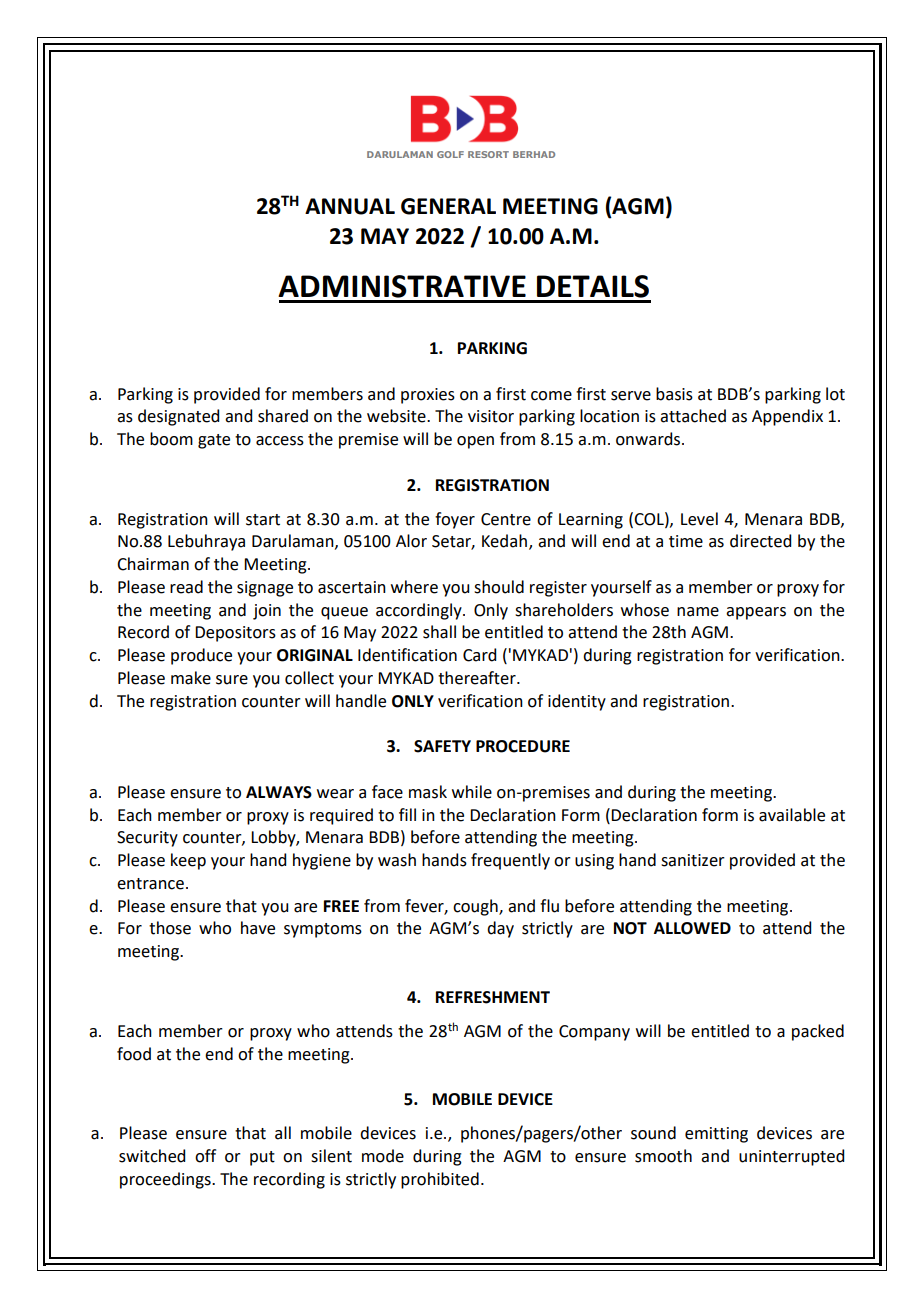 This image has height=1308, width=924. What do you see at coordinates (350, 206) in the image?
I see `ANNUAL` at bounding box center [350, 206].
